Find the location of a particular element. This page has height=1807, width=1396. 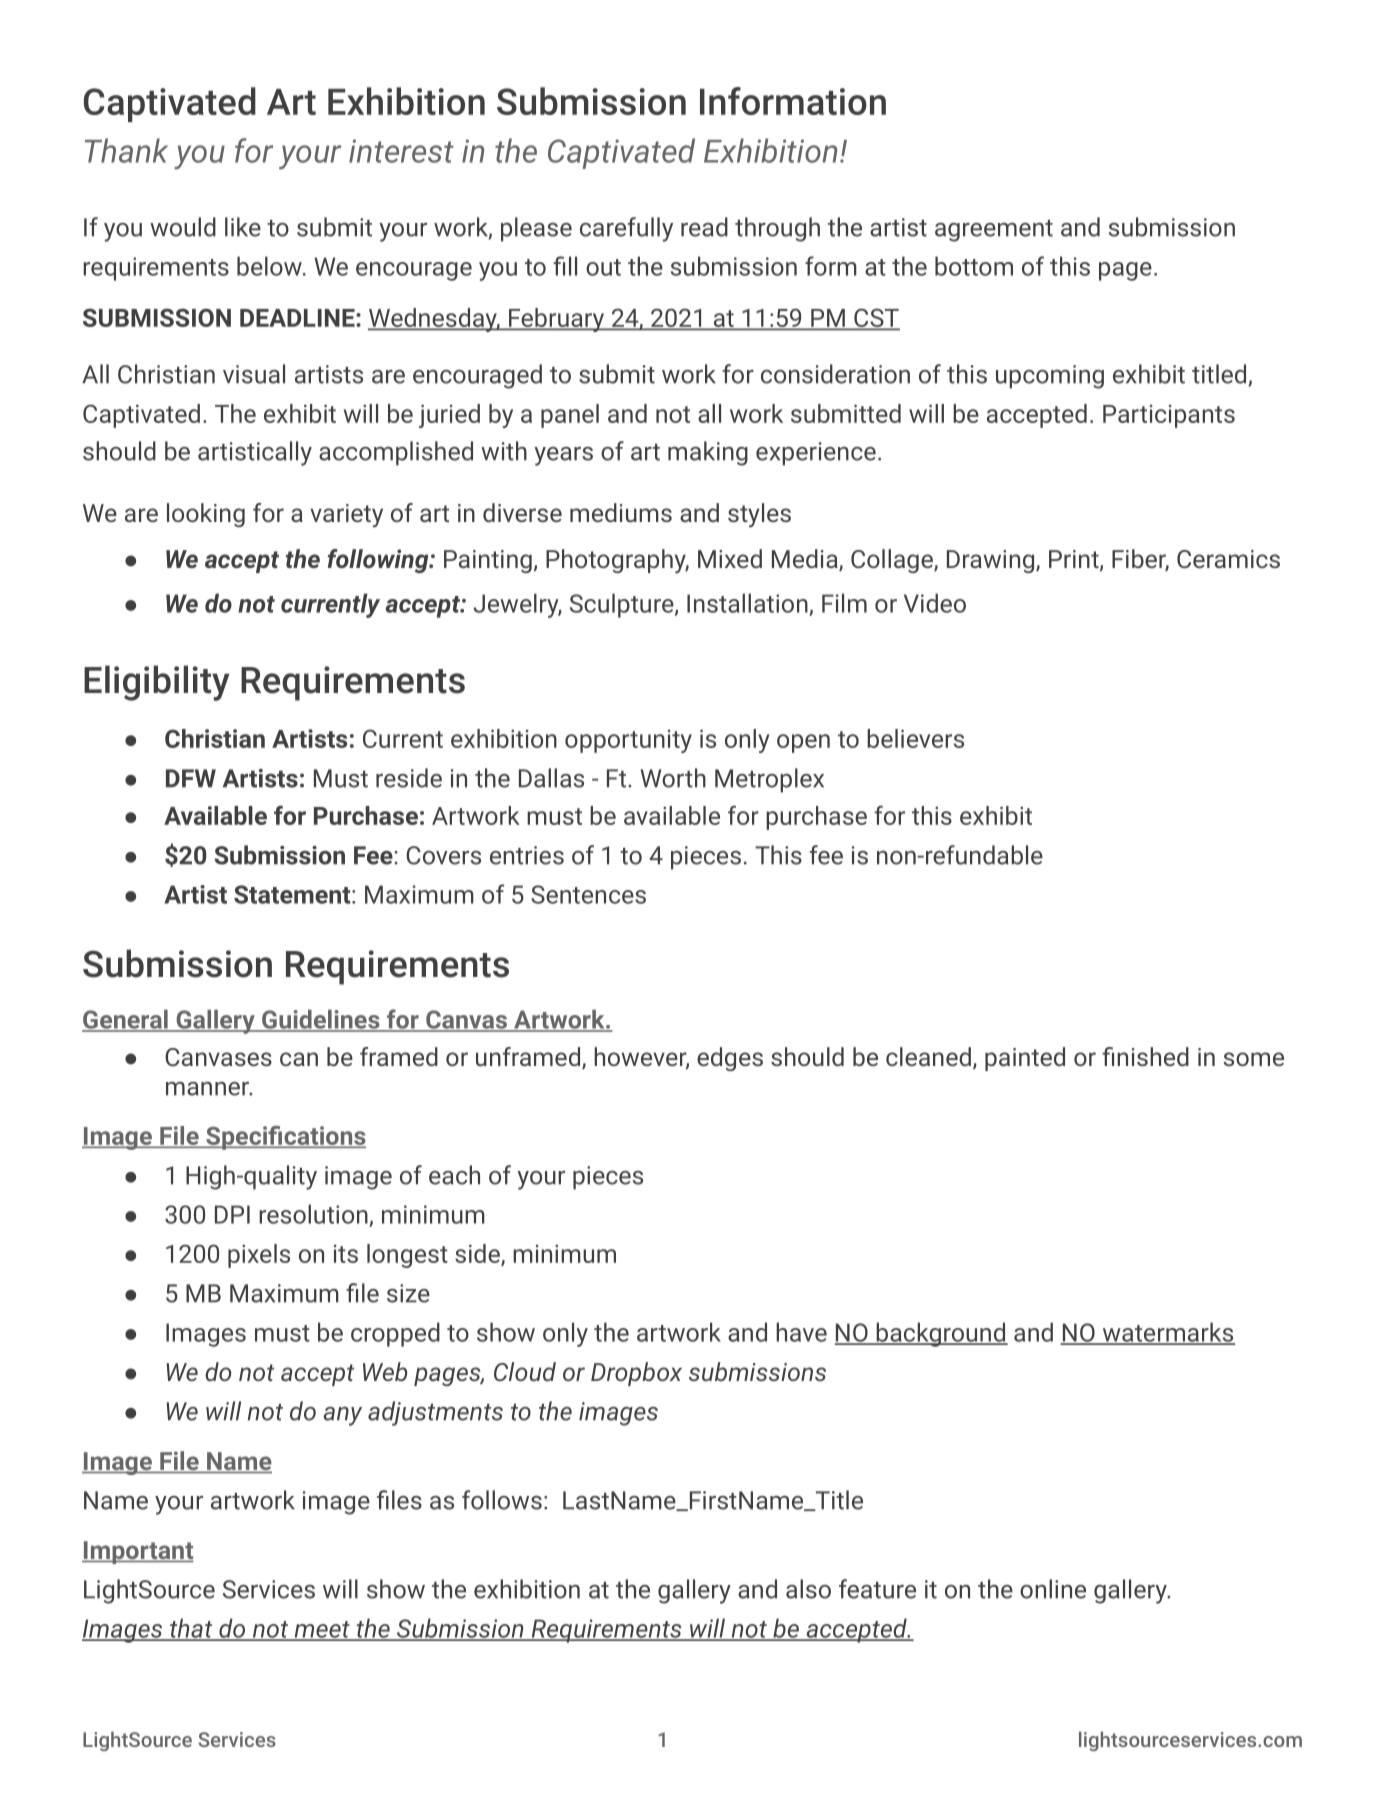

Statement is located at coordinates (293, 894).
